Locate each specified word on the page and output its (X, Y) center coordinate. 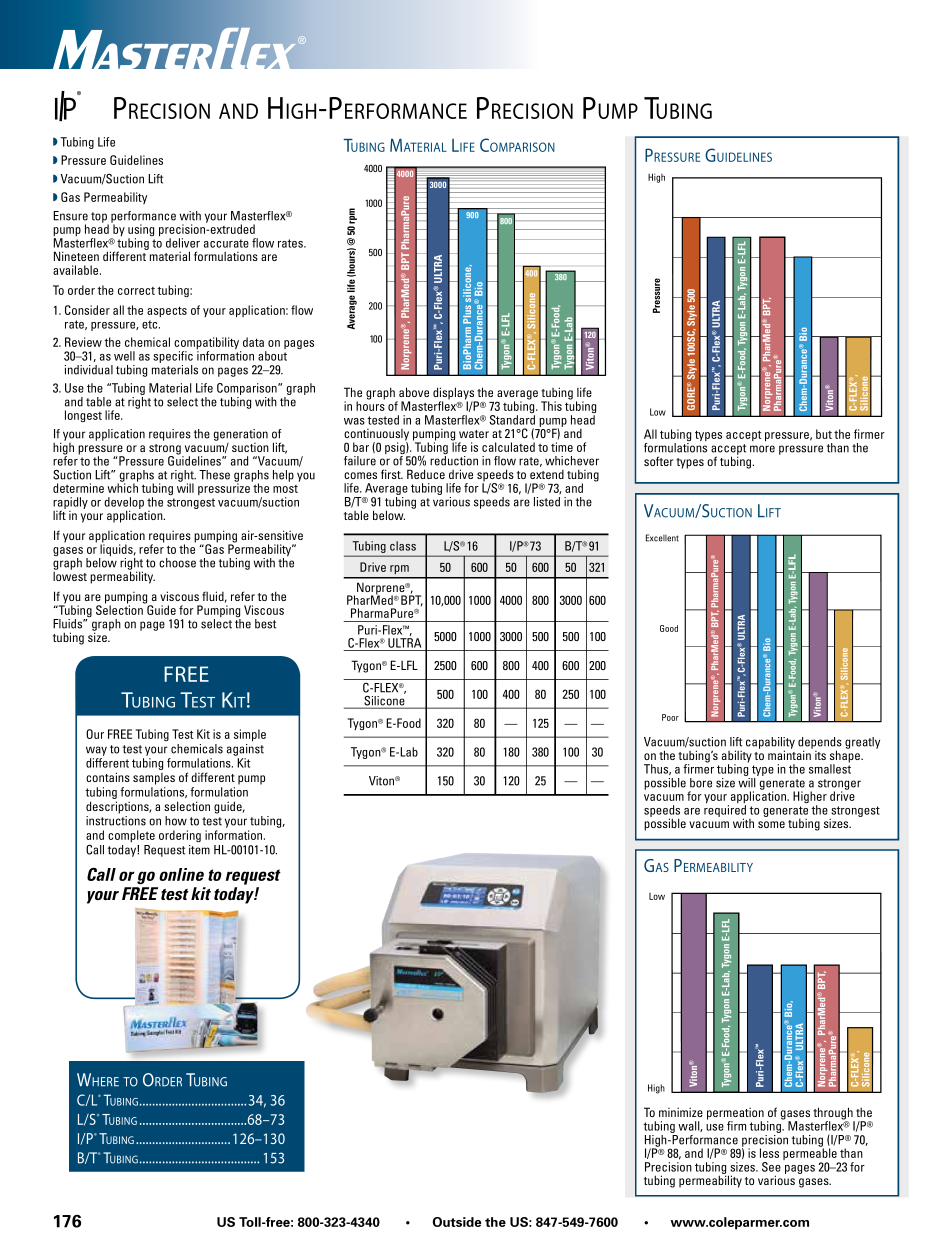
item (199, 850)
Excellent (662, 538)
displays (454, 394)
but (824, 434)
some (771, 824)
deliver (183, 243)
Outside (457, 1222)
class (403, 546)
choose (177, 563)
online (181, 874)
